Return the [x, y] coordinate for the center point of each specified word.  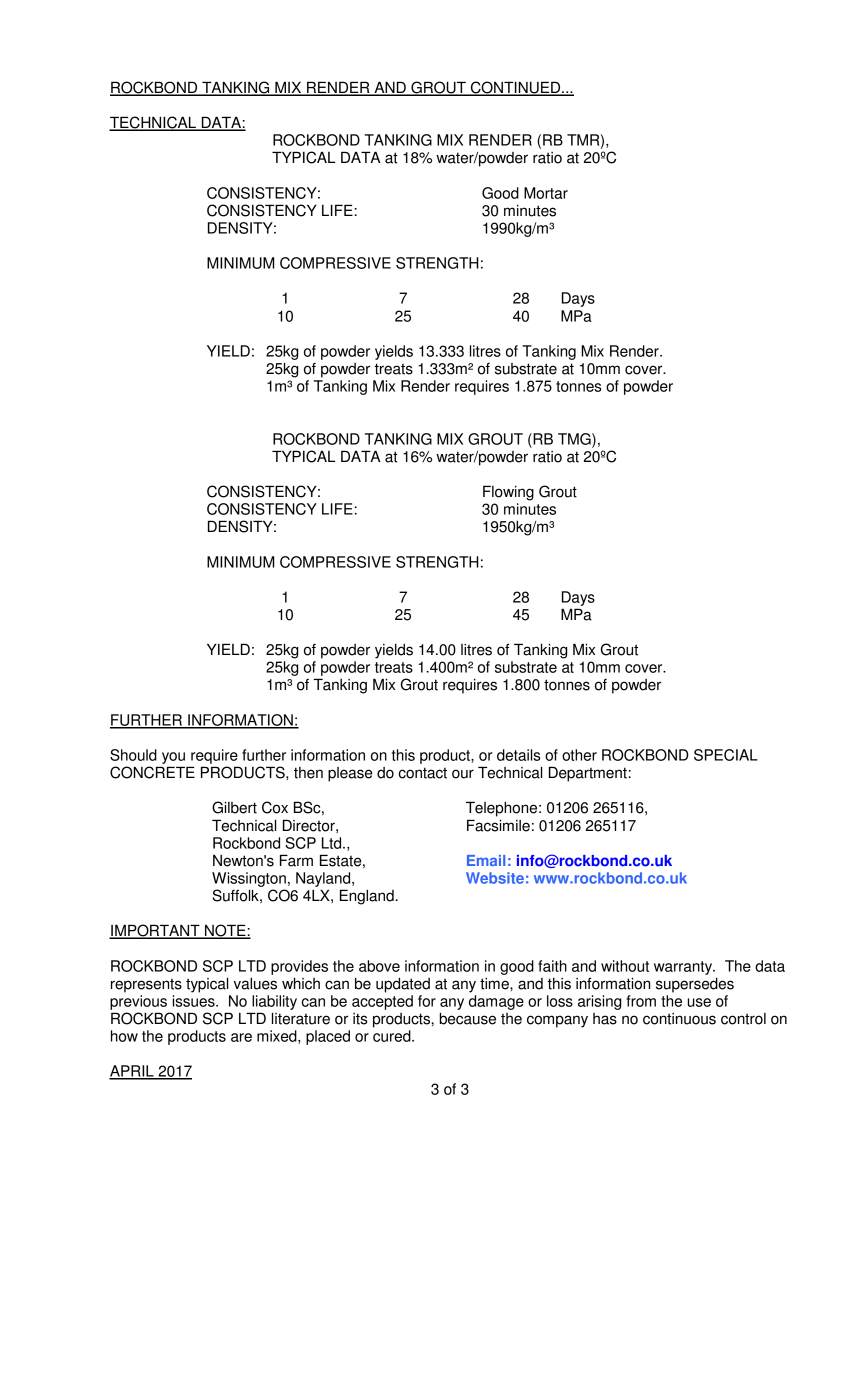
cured [393, 1036]
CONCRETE [152, 772]
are [241, 1037]
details [518, 755]
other [579, 755]
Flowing [508, 493]
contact [423, 773]
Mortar [546, 193]
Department [588, 774]
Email [486, 860]
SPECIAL [726, 755]
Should [133, 755]
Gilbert [234, 807]
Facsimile [498, 825]
